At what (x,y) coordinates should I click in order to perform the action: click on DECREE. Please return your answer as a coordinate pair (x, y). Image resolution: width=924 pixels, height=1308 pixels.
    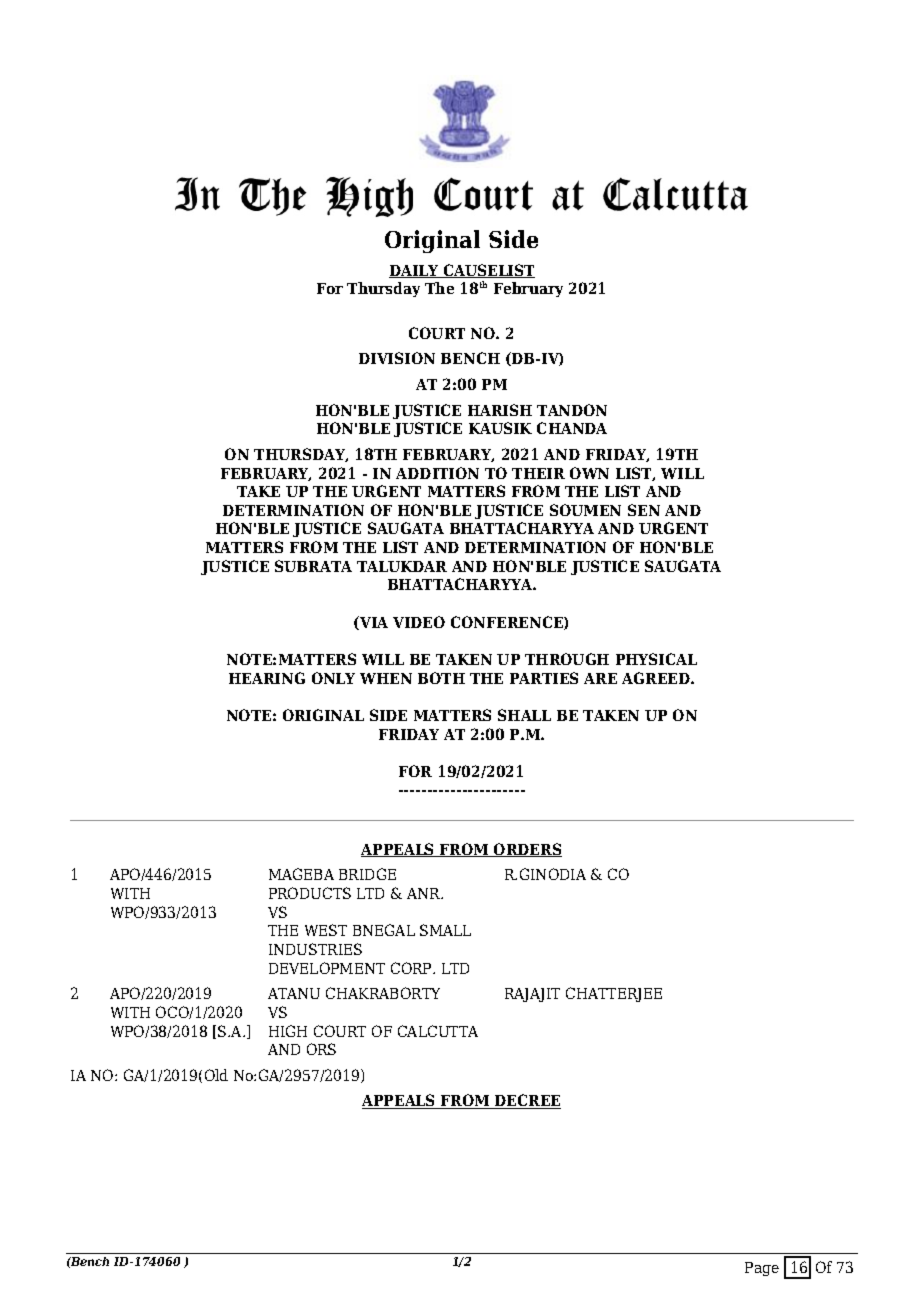
    Looking at the image, I should click on (527, 1101).
